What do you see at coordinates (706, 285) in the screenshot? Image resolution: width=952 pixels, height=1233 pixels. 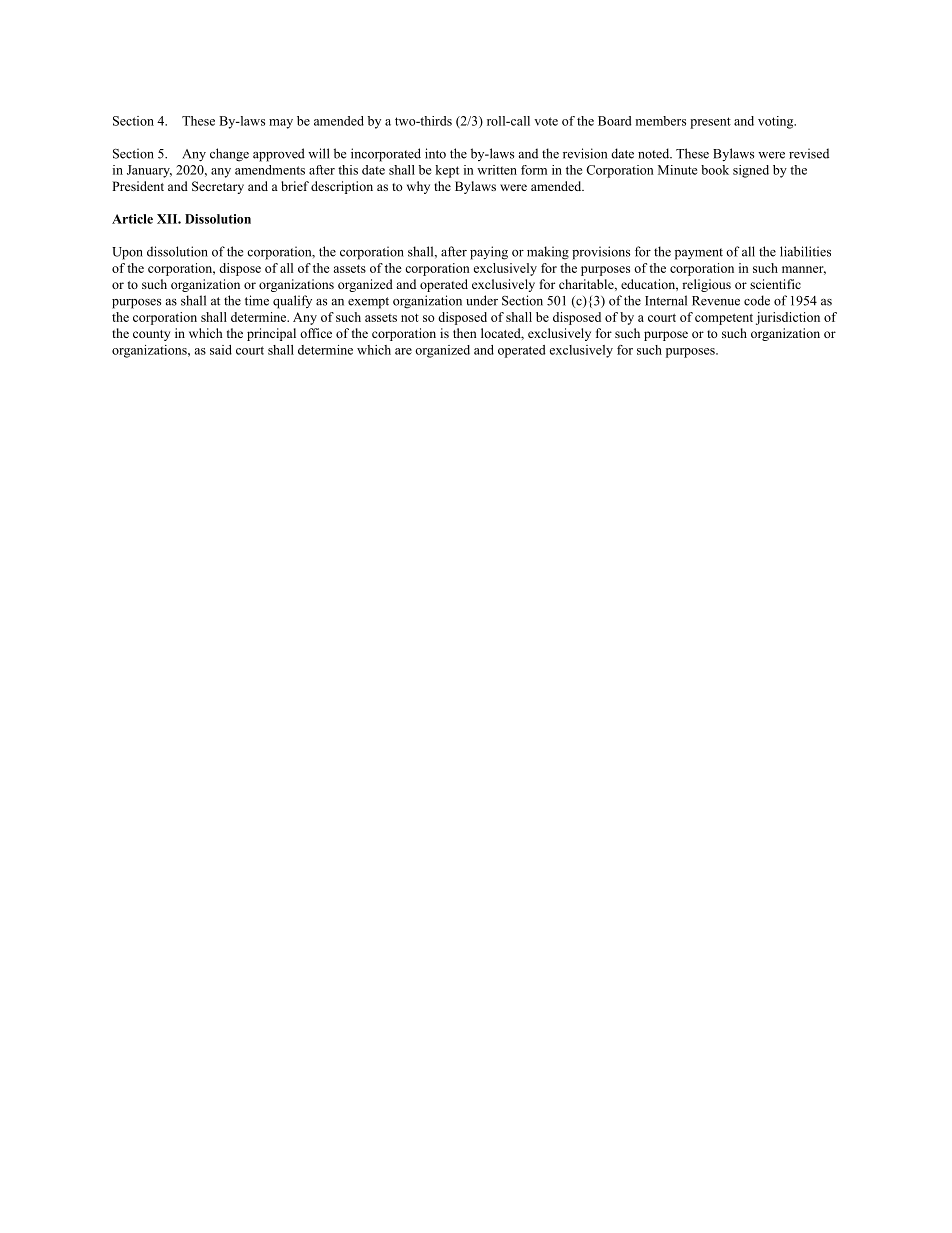 I see `religious` at bounding box center [706, 285].
